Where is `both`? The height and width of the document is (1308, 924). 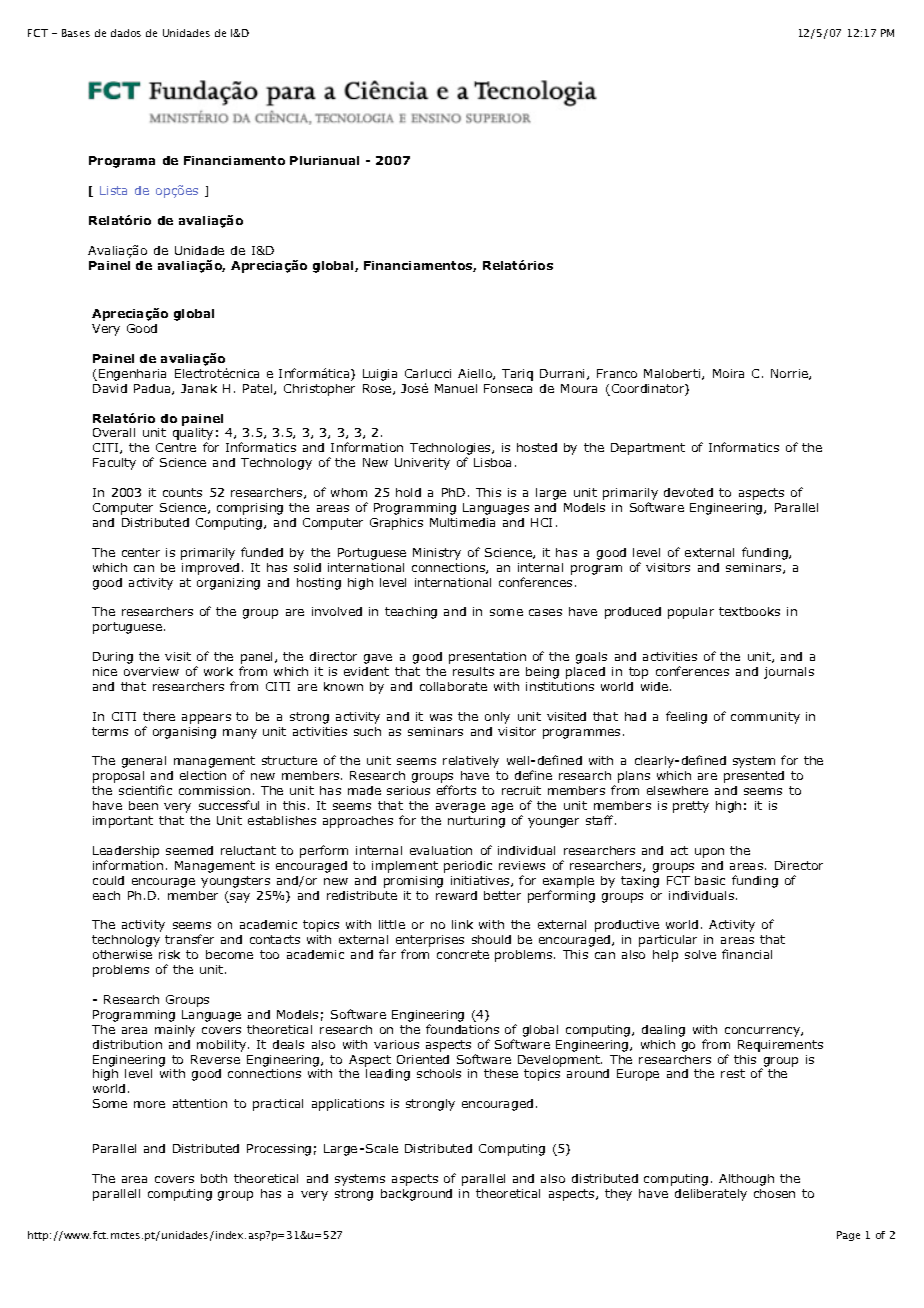
both is located at coordinates (214, 1178).
